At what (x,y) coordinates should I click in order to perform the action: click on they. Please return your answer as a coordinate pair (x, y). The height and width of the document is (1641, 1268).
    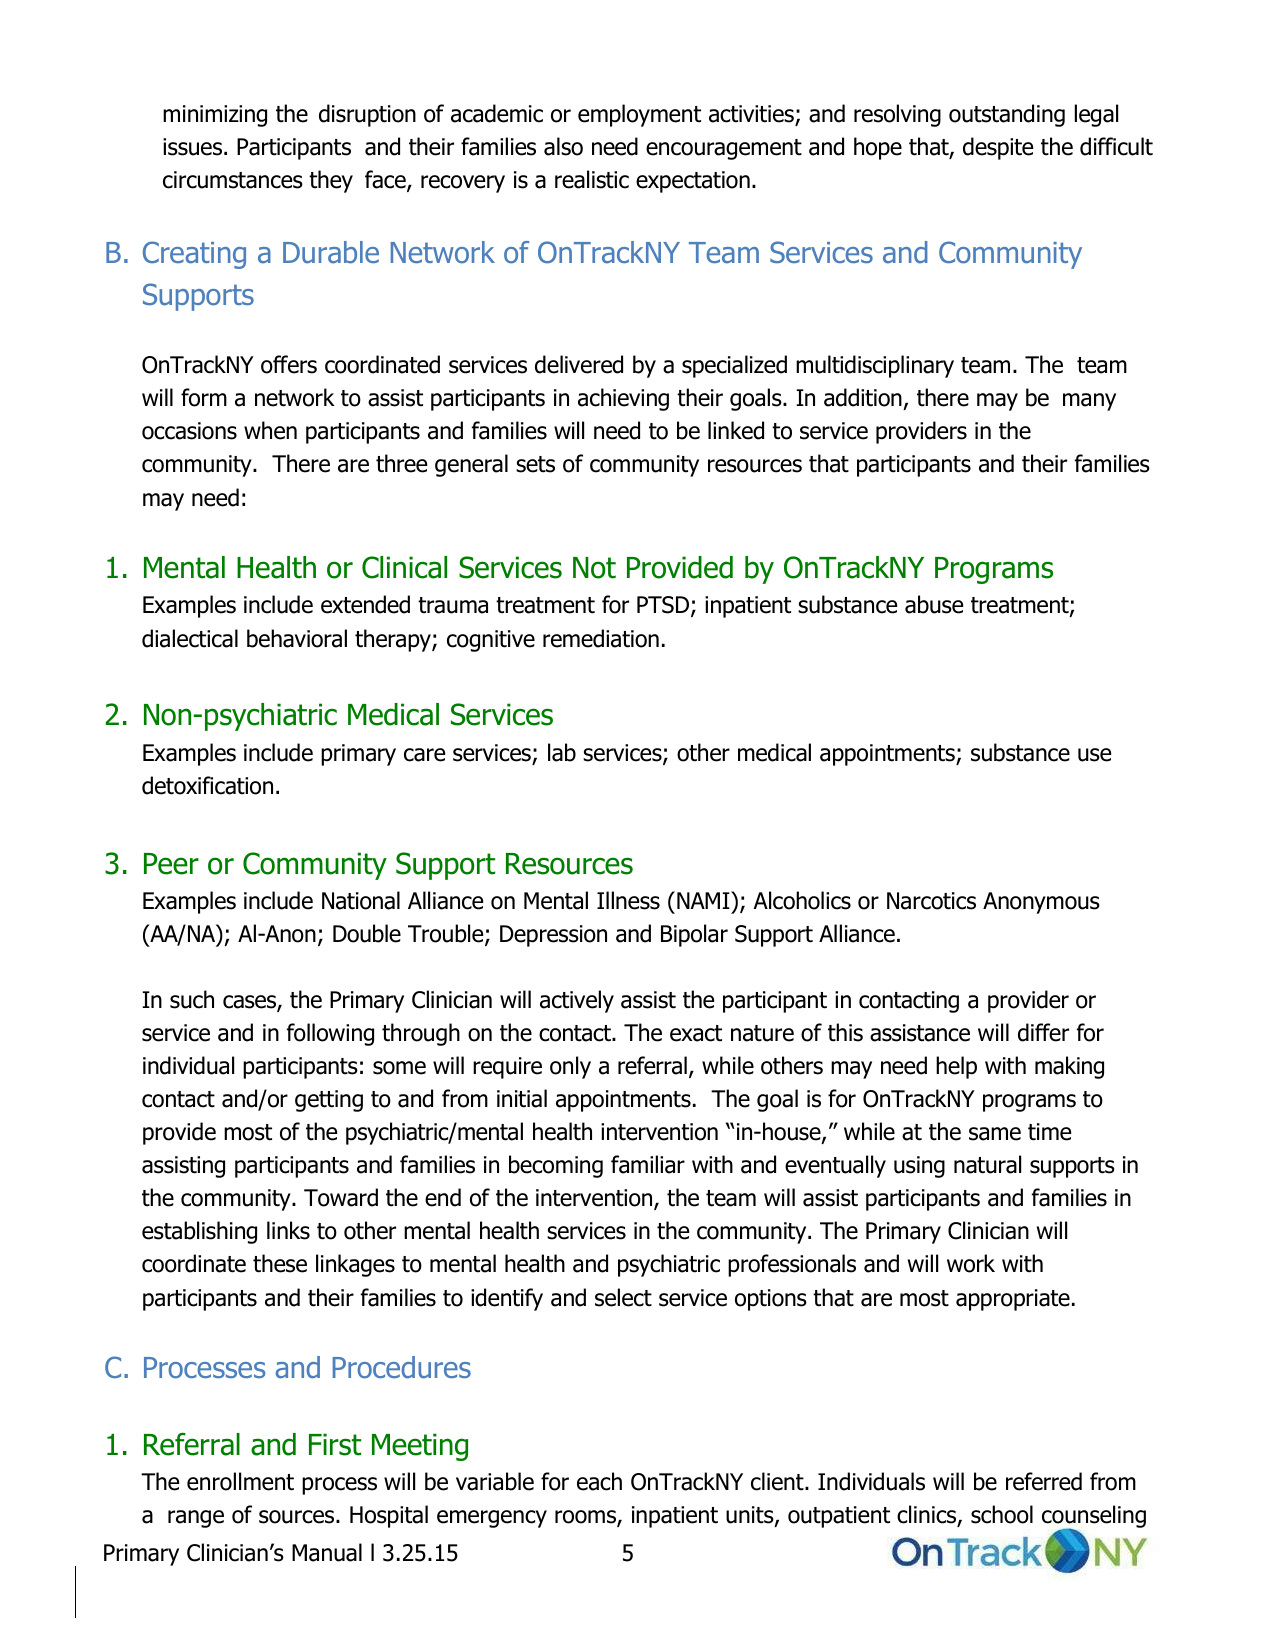
    Looking at the image, I should click on (331, 181).
